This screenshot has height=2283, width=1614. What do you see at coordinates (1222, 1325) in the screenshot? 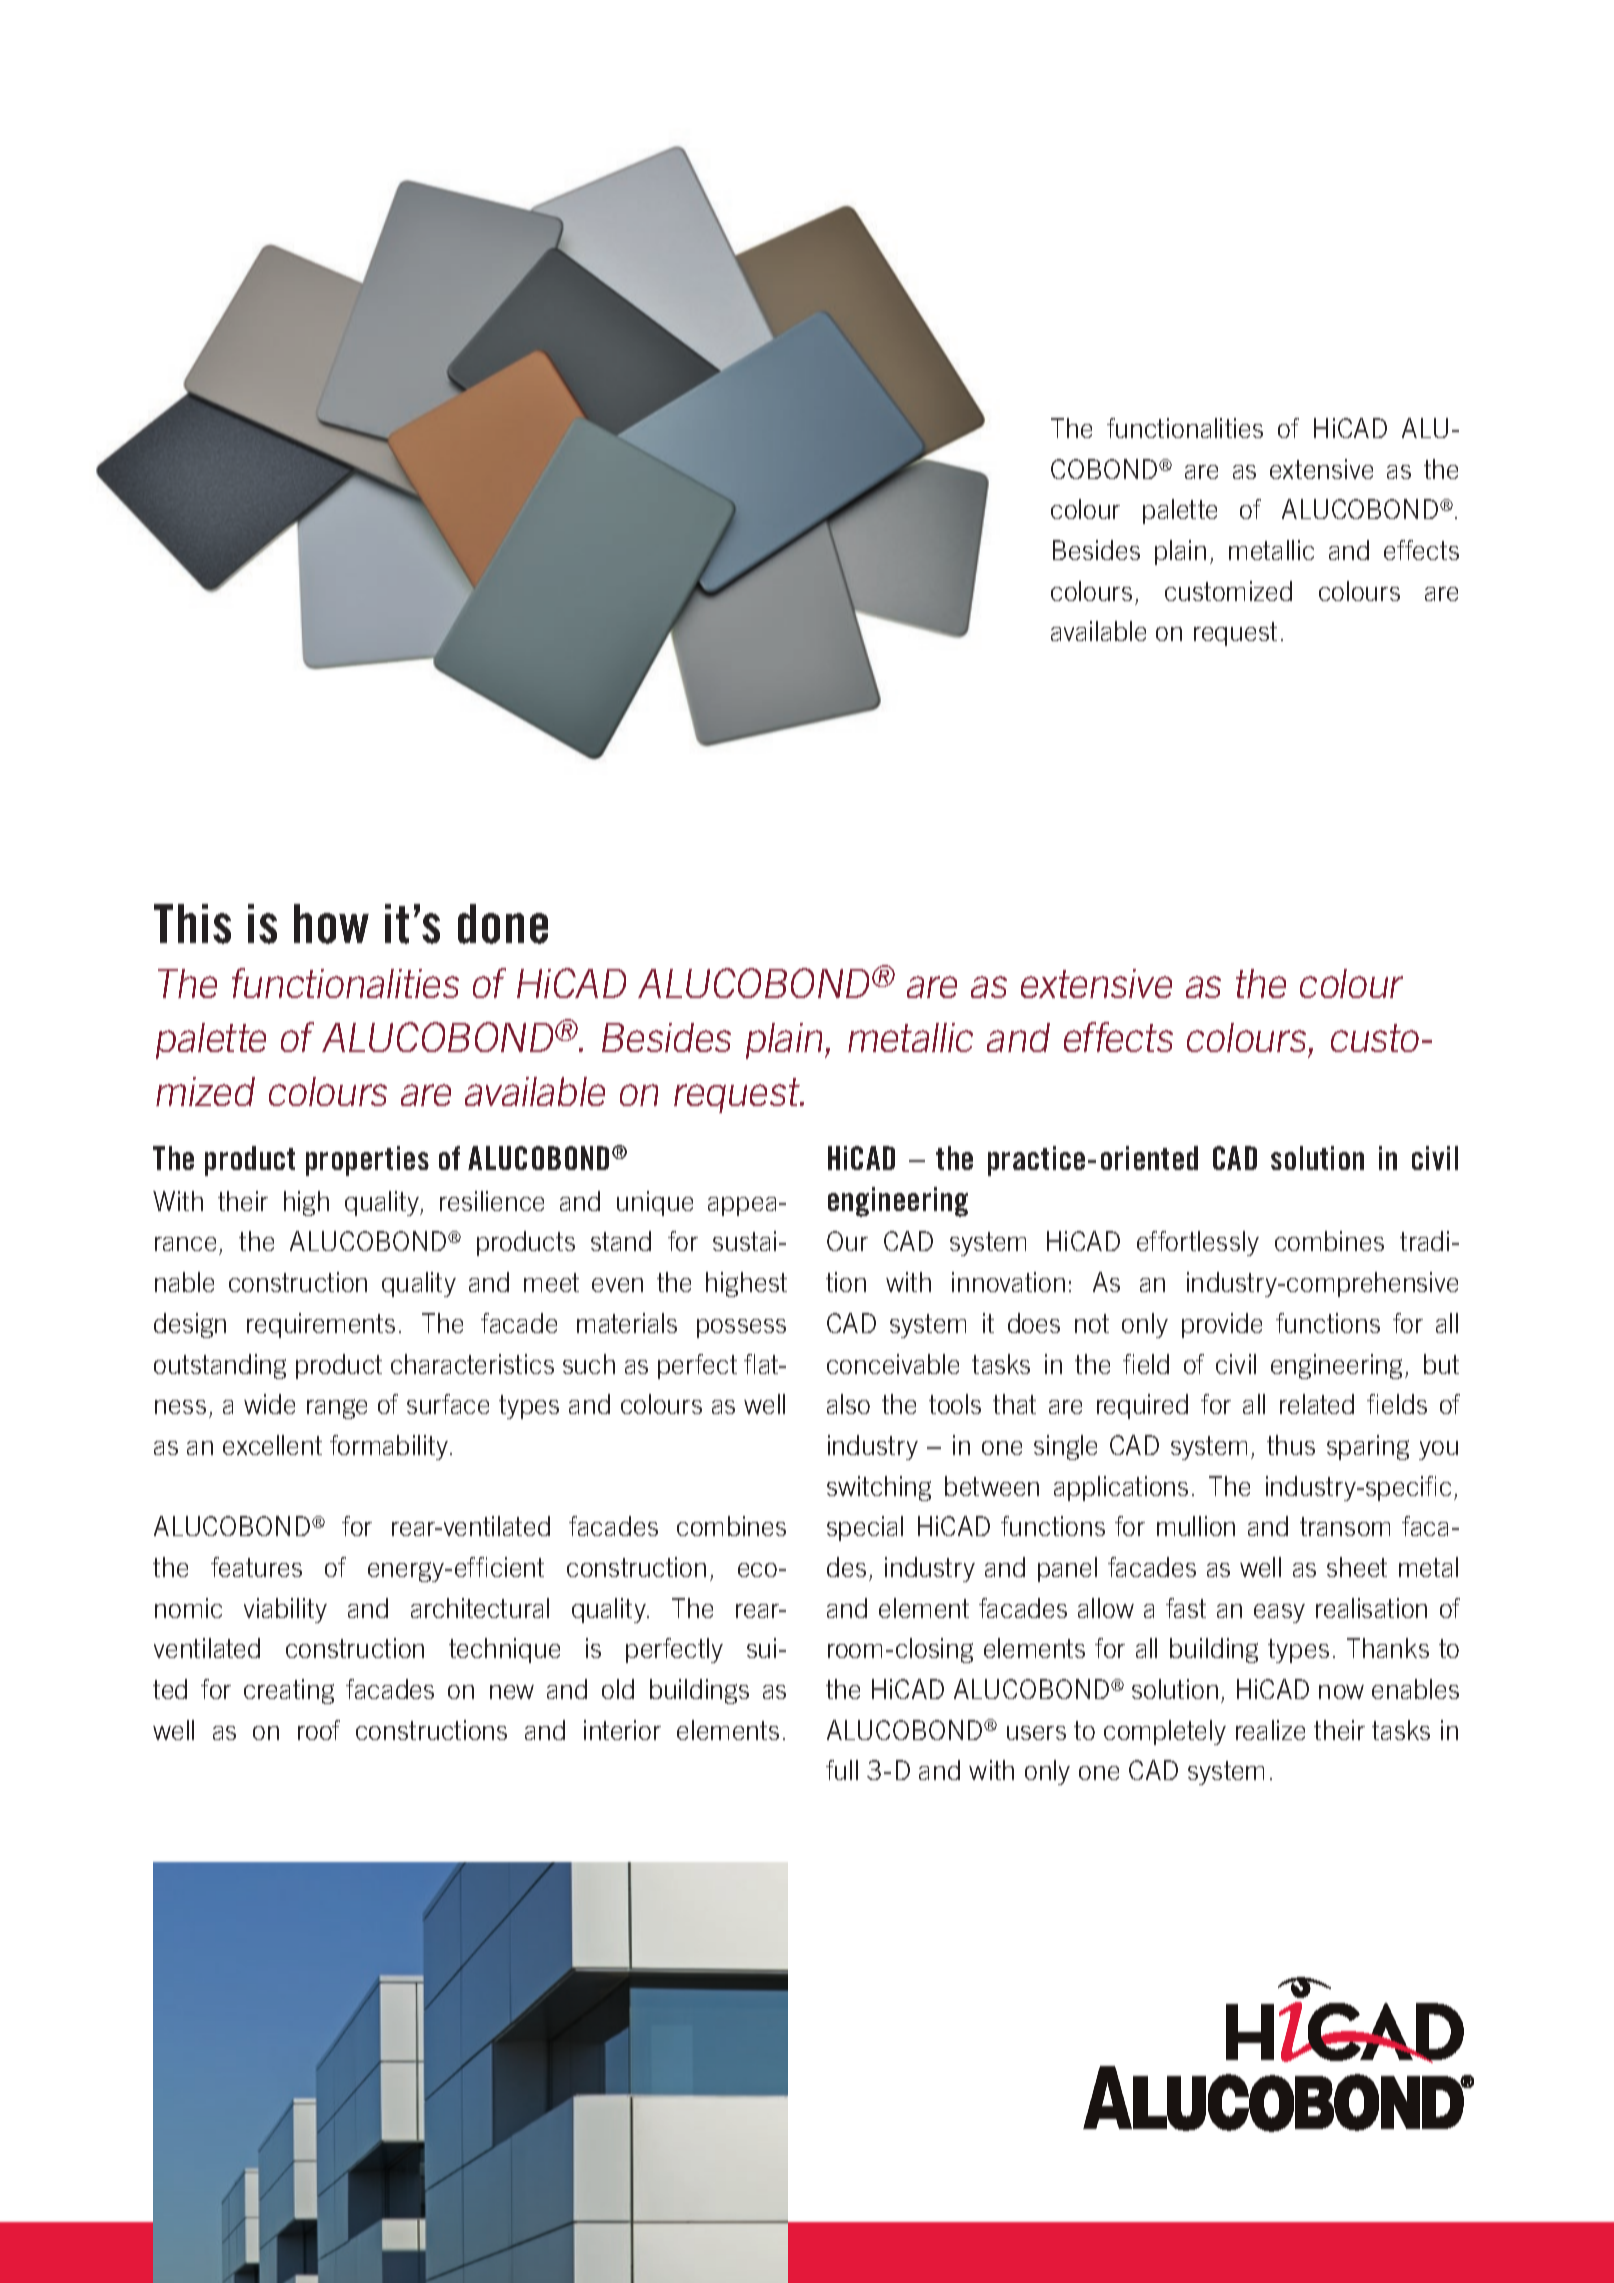
I see `provide` at bounding box center [1222, 1325].
